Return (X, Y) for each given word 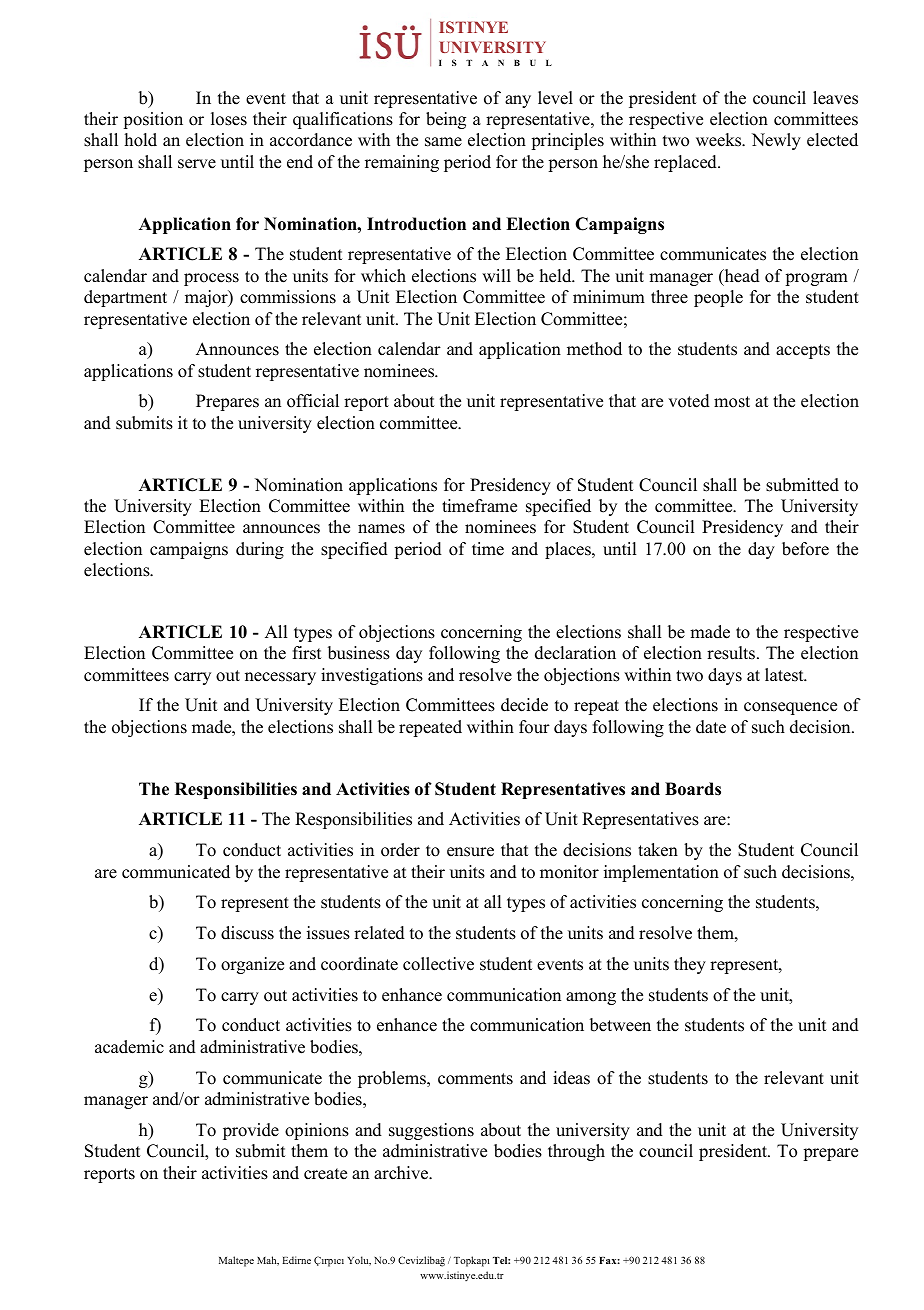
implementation (661, 873)
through (576, 1152)
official (313, 401)
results (732, 653)
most (732, 402)
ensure (470, 852)
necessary (280, 678)
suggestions (431, 1131)
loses (229, 119)
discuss (247, 933)
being (446, 120)
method (594, 349)
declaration (575, 653)
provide (251, 1131)
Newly (776, 141)
